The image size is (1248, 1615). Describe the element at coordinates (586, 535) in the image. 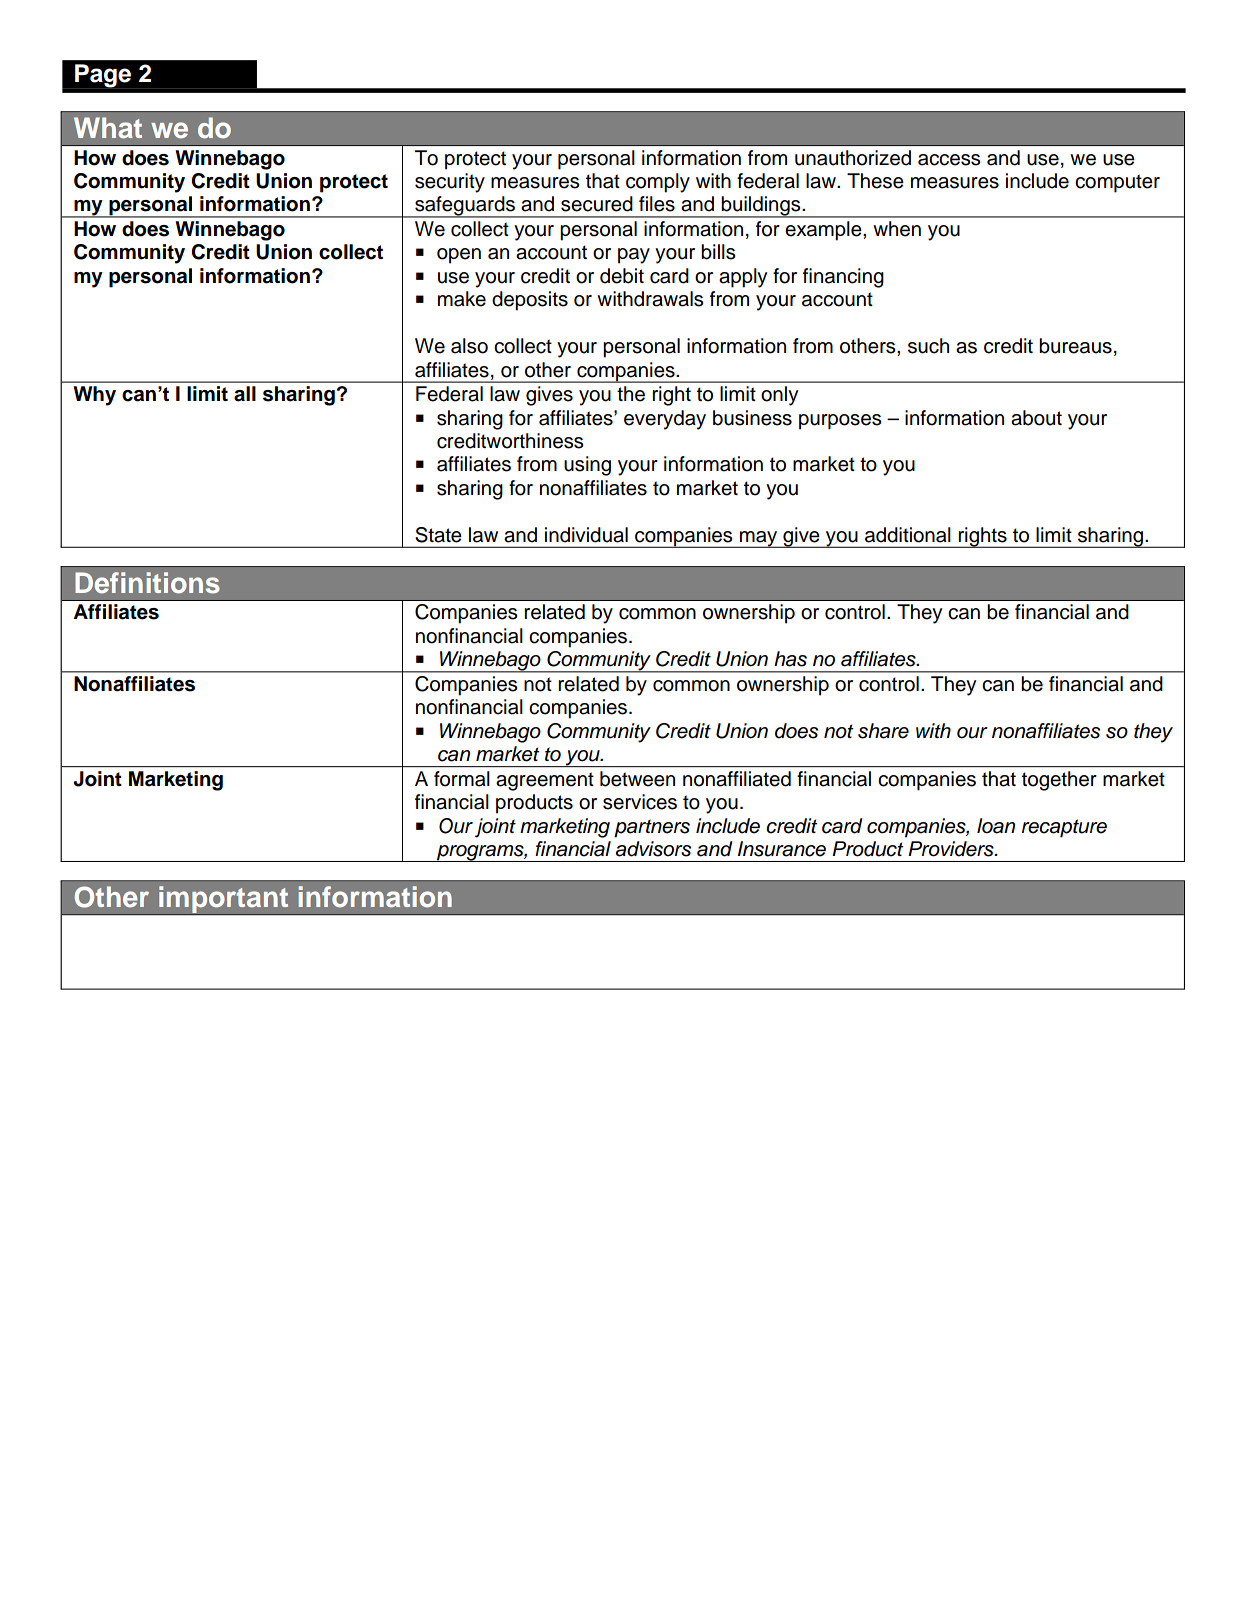

I see `individual` at that location.
